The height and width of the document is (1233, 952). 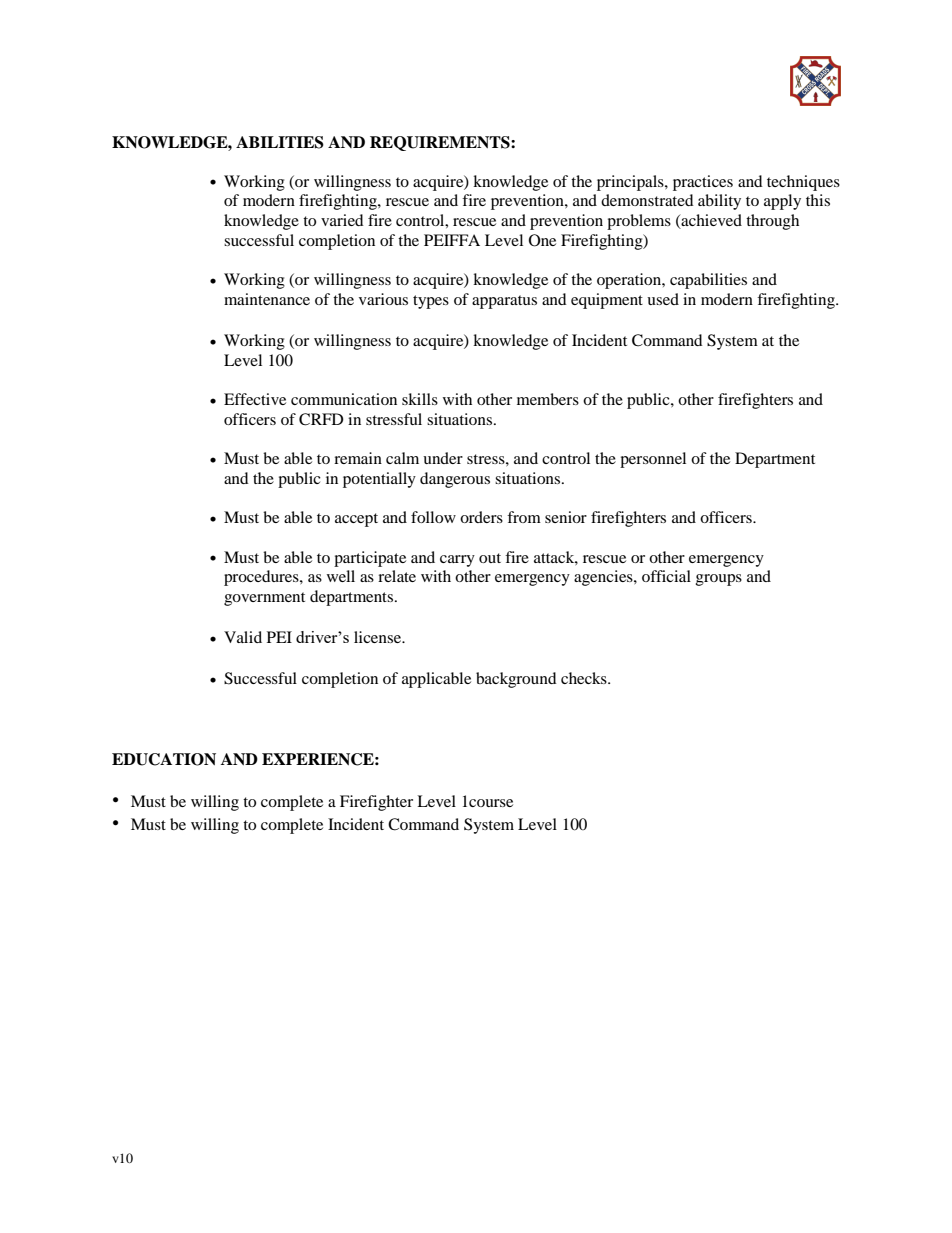 What do you see at coordinates (663, 299) in the document?
I see `used` at bounding box center [663, 299].
